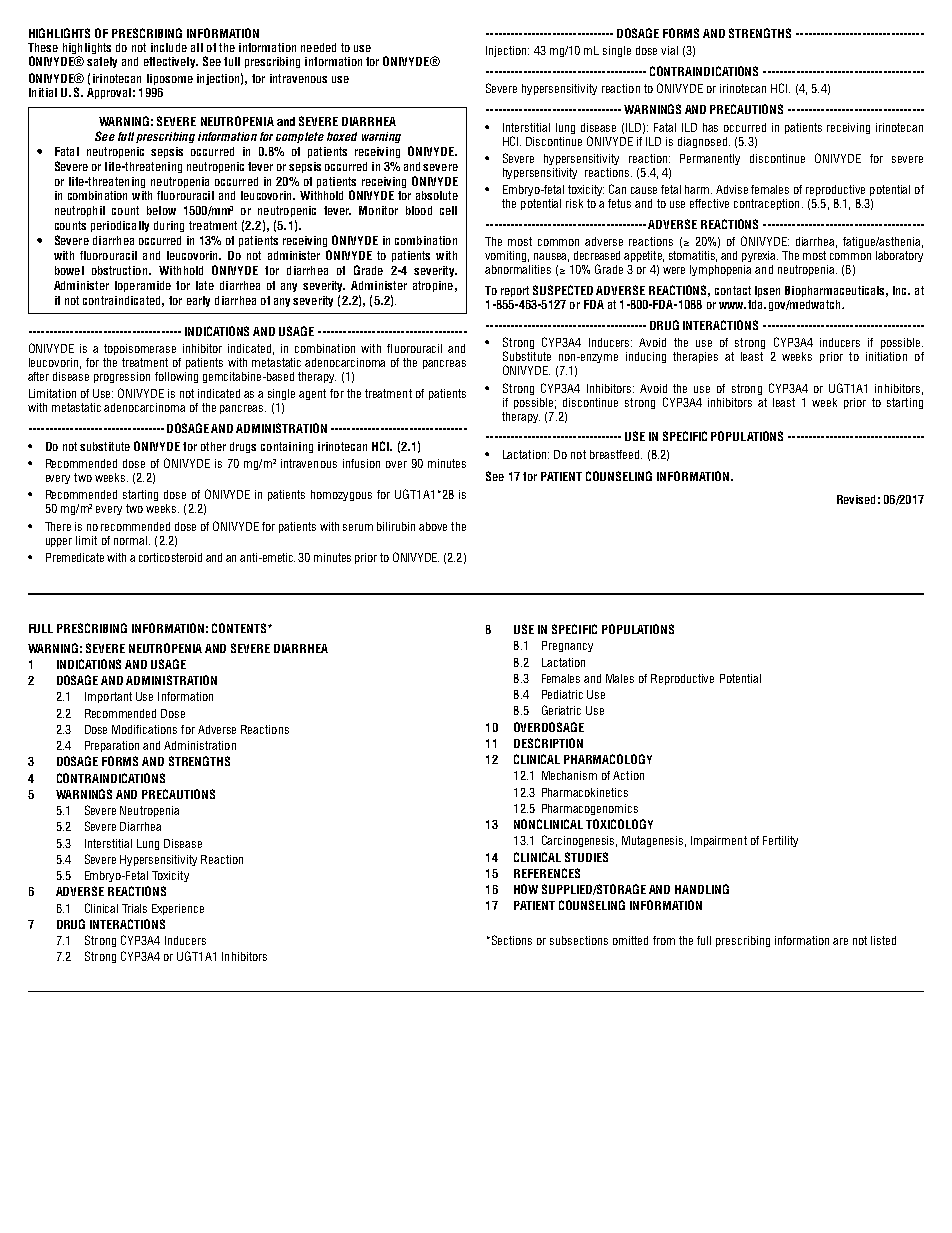 This screenshot has width=952, height=1233. I want to click on needed, so click(318, 47).
